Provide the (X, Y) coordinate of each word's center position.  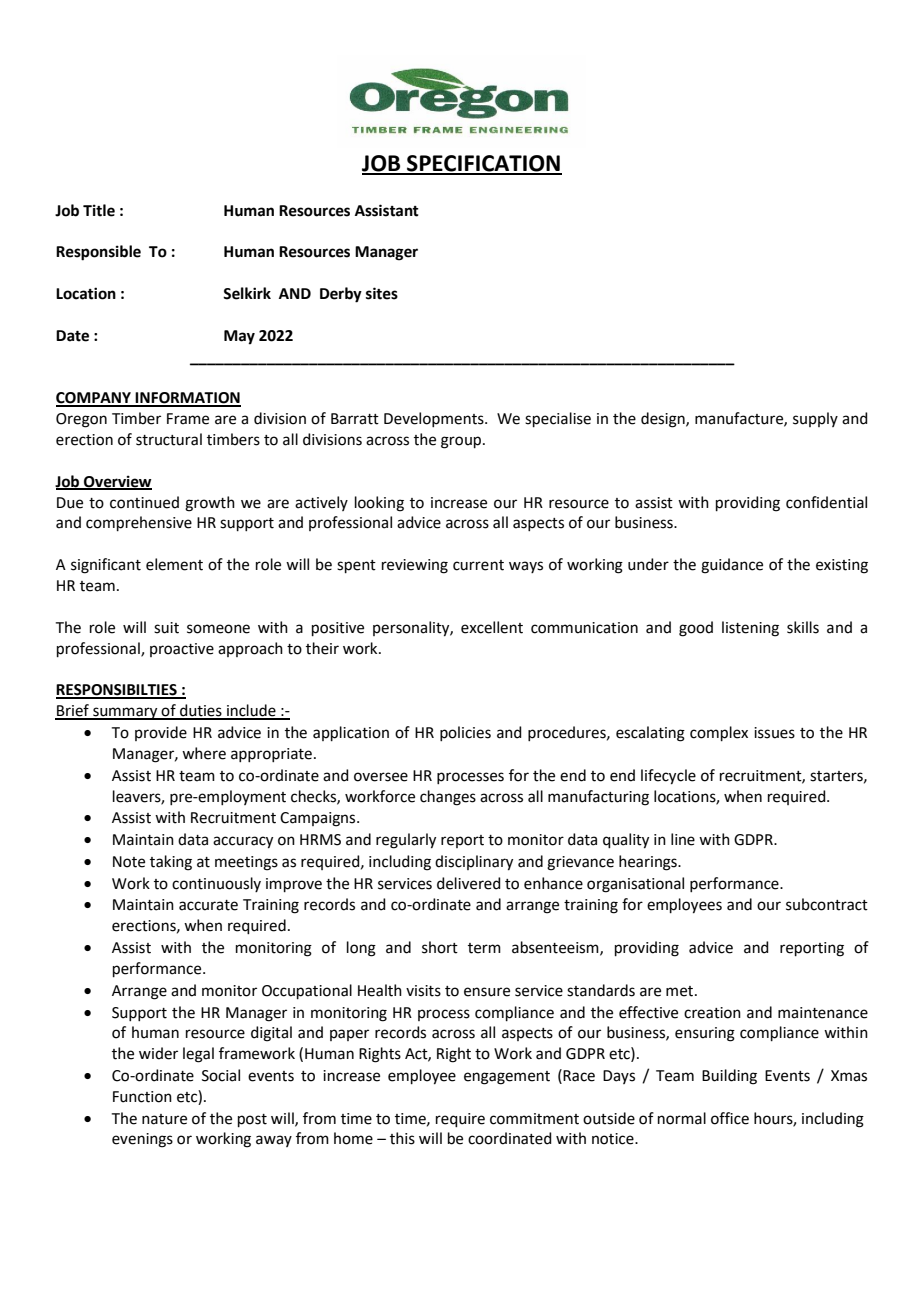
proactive (182, 650)
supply (815, 419)
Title (99, 210)
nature (164, 1119)
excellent (492, 627)
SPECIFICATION (483, 164)
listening (750, 629)
